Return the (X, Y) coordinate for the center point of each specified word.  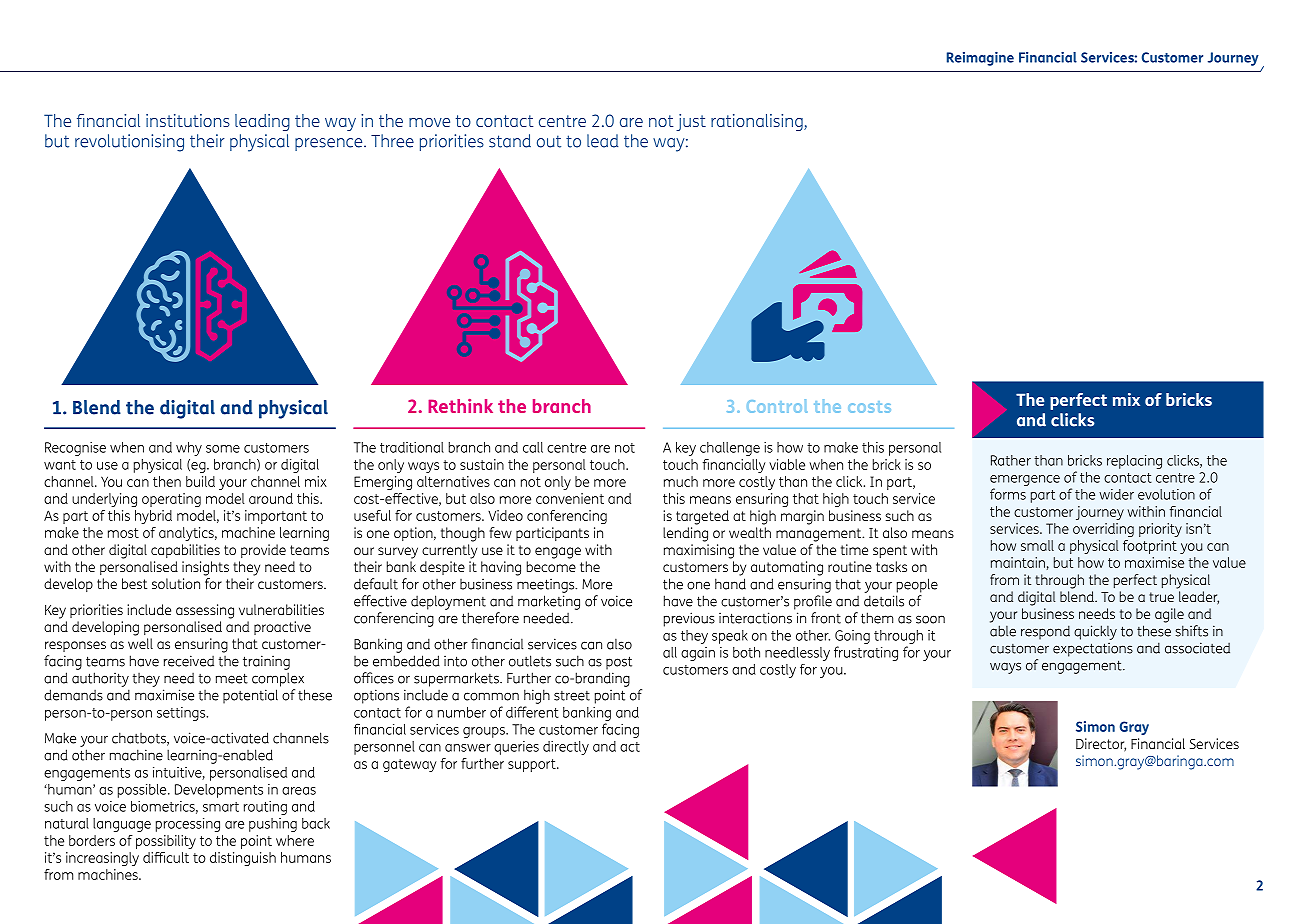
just (691, 122)
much (681, 481)
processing (188, 825)
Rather (1011, 460)
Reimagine (980, 59)
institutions (188, 120)
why (189, 449)
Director (1101, 745)
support (533, 765)
